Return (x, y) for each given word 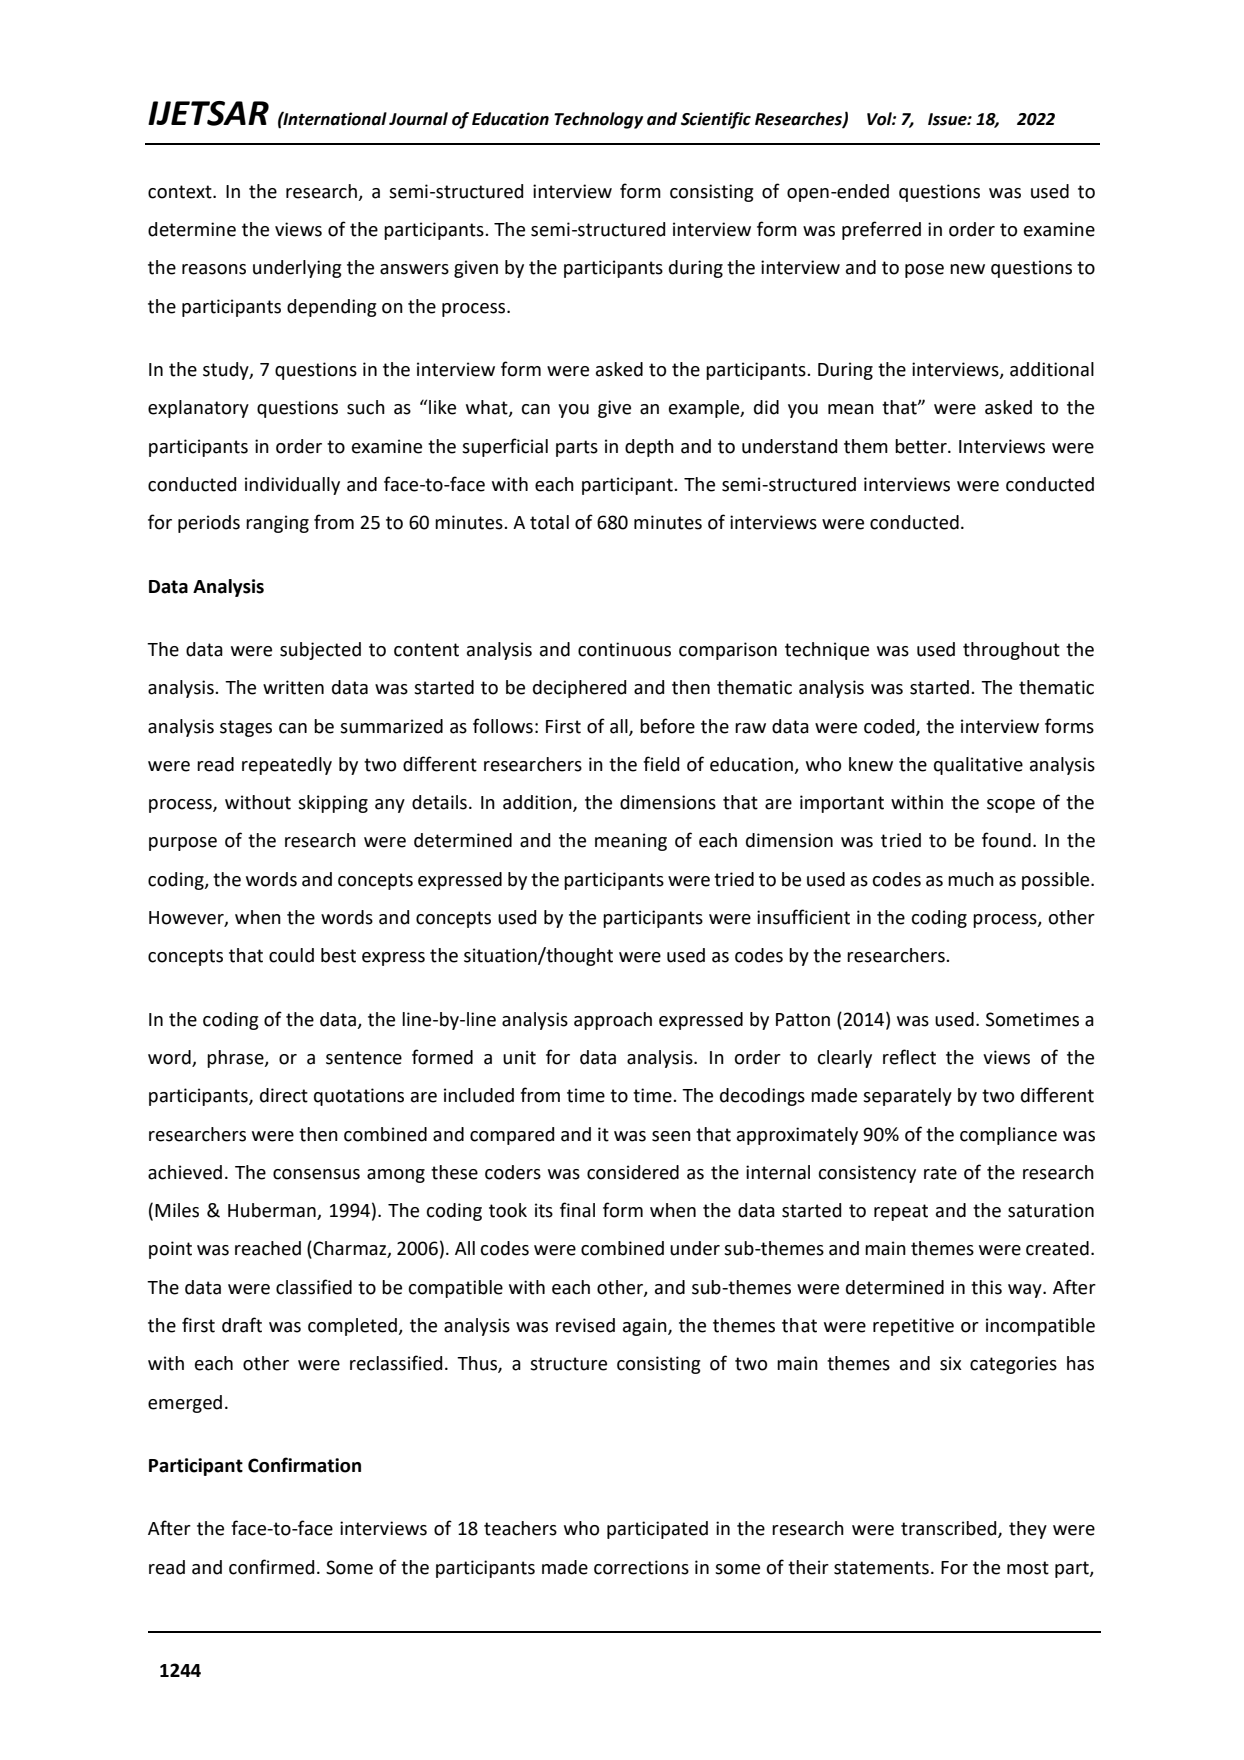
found (1006, 840)
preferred (881, 230)
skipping (333, 804)
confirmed (271, 1567)
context (181, 192)
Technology (598, 120)
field (661, 764)
